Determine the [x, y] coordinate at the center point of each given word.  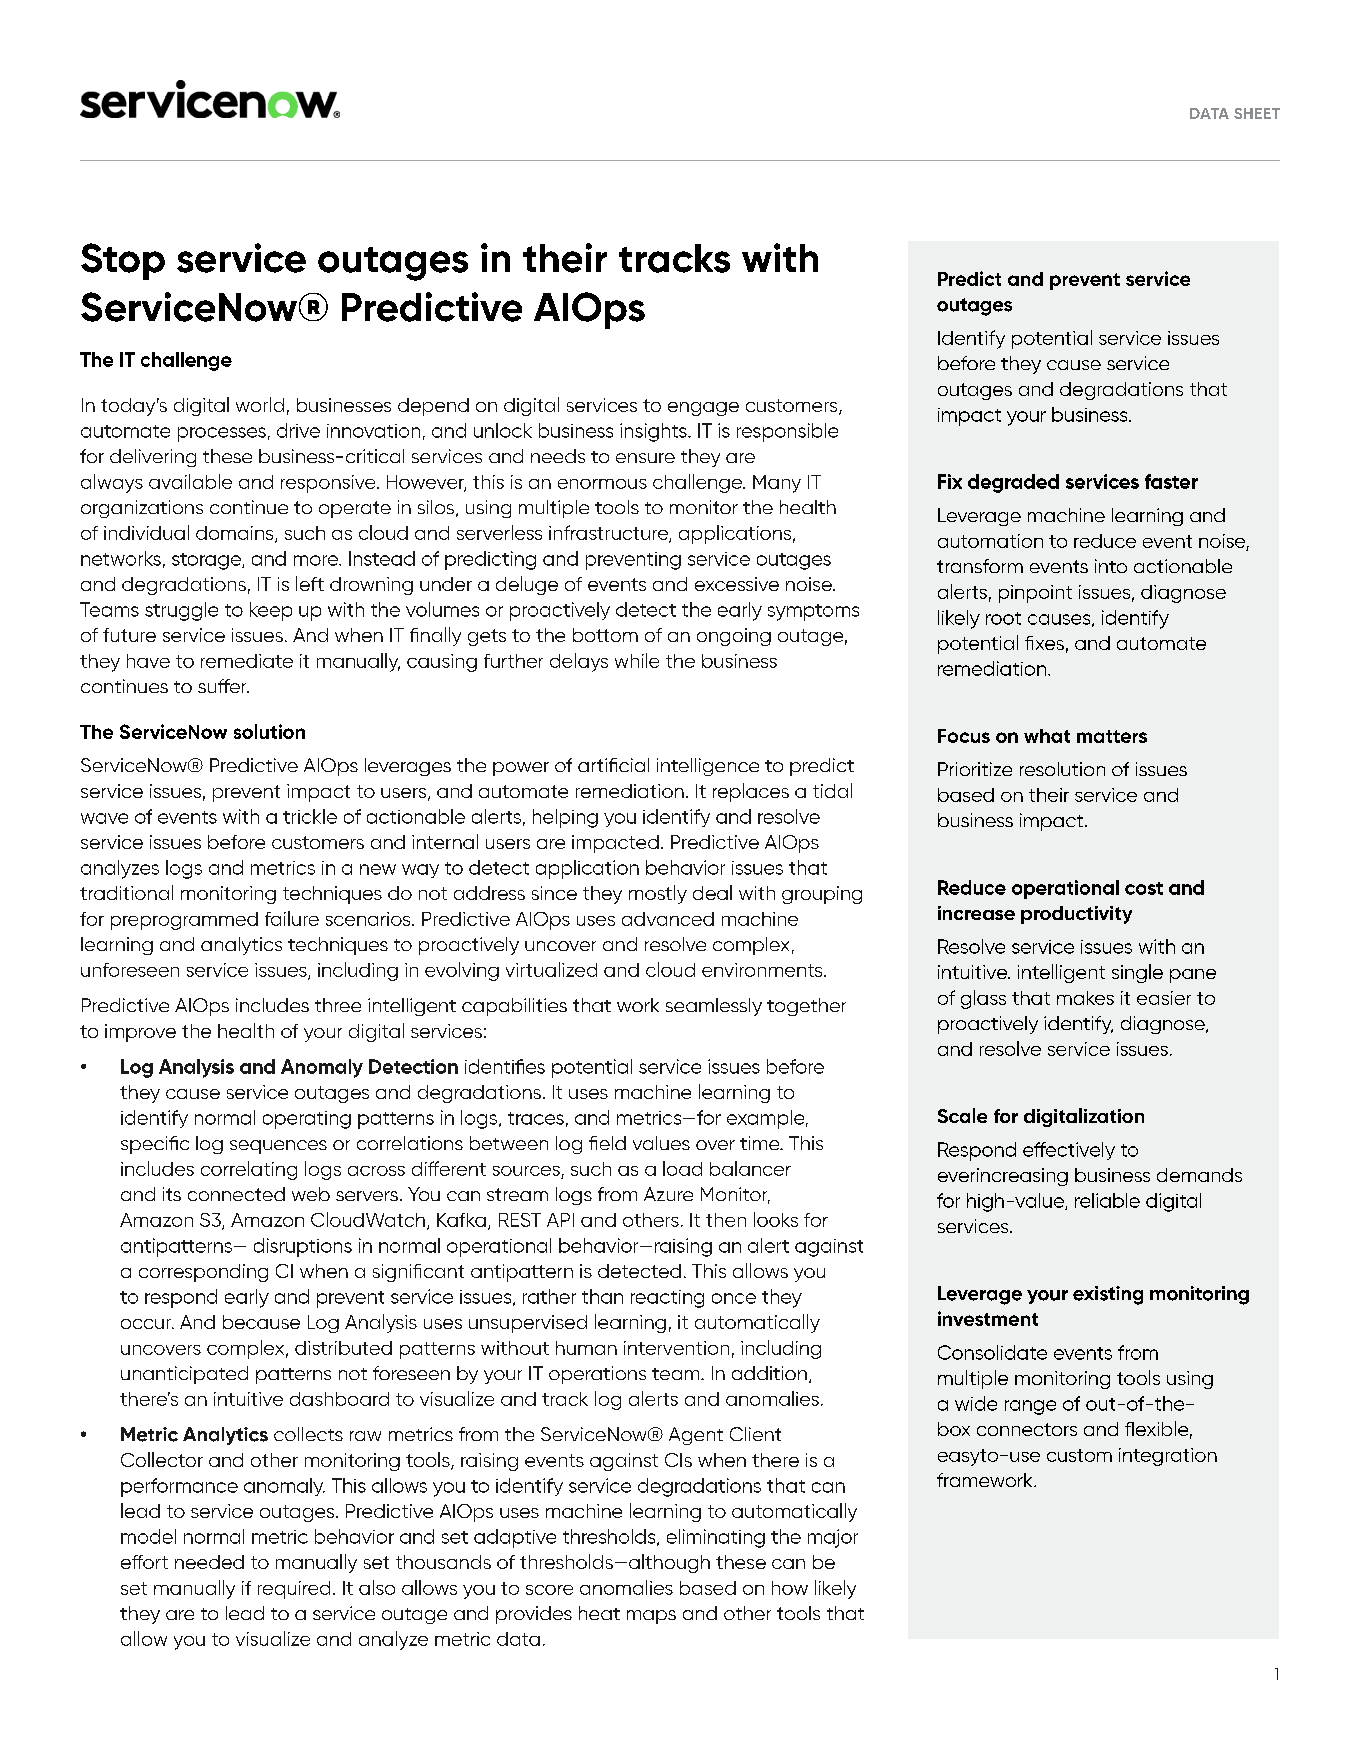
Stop [123, 261]
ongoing [734, 637]
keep [271, 611]
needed [209, 1562]
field [607, 1143]
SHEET [1257, 113]
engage [703, 409]
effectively [1069, 1151]
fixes [1044, 643]
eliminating [716, 1538]
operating [307, 1120]
